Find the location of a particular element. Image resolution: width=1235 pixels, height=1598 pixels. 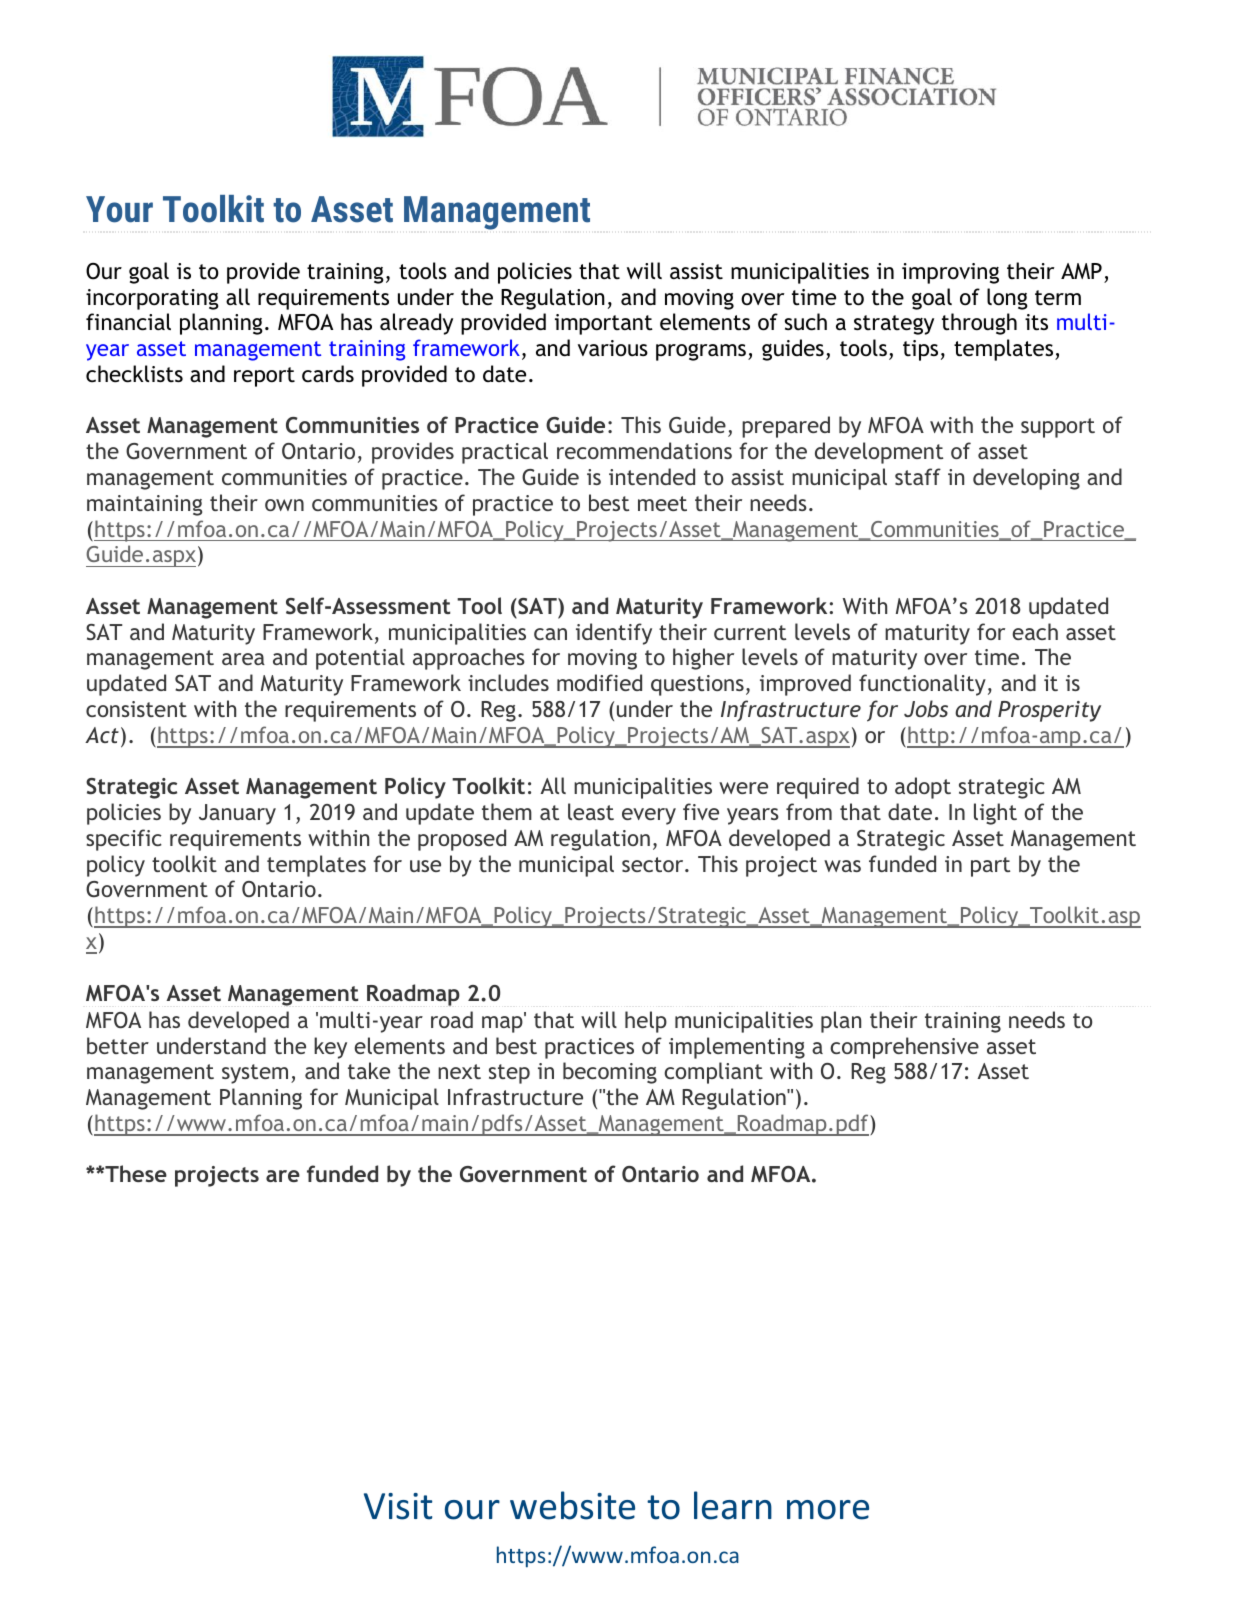

functionality is located at coordinates (922, 685).
